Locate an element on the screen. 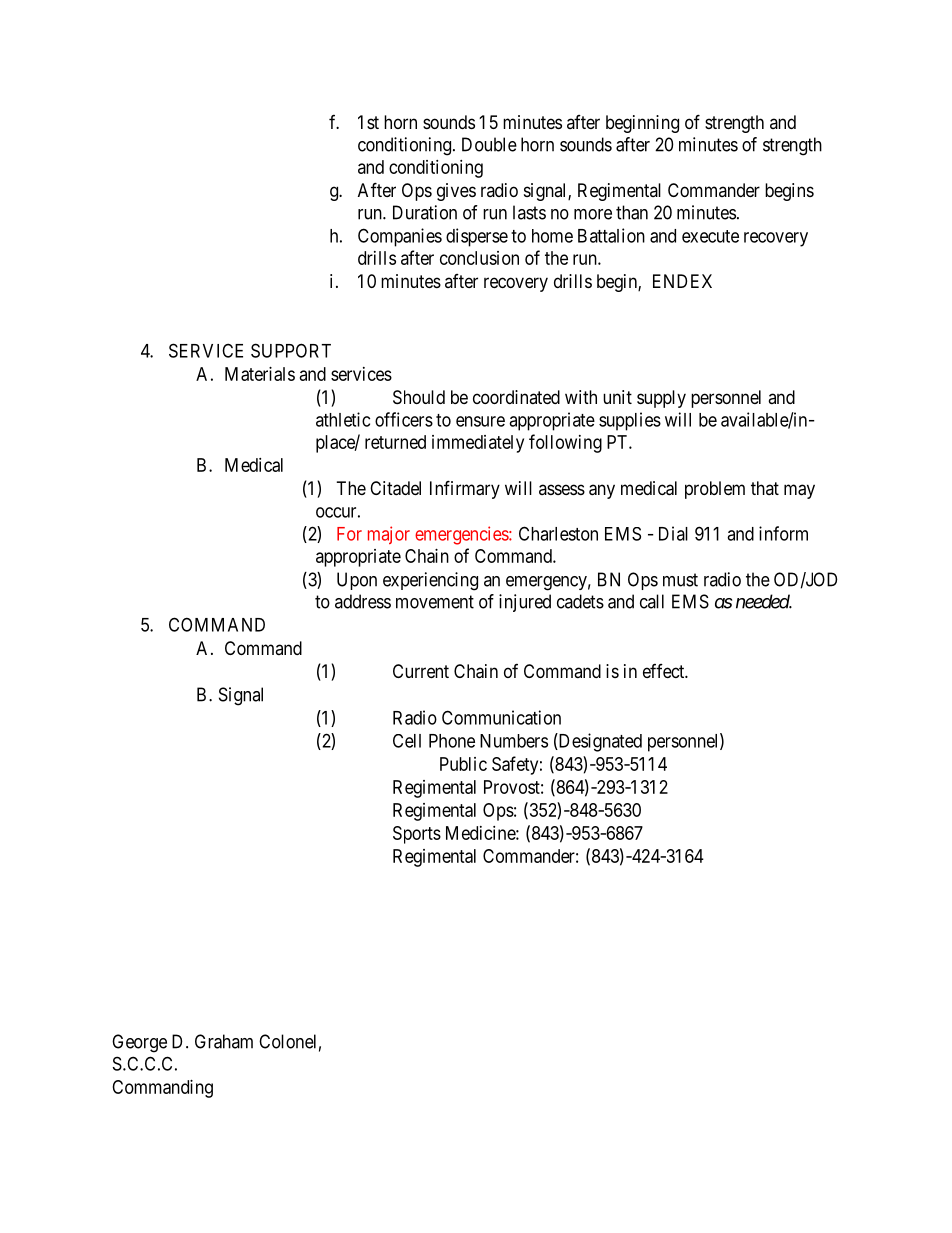  George is located at coordinates (139, 1043).
